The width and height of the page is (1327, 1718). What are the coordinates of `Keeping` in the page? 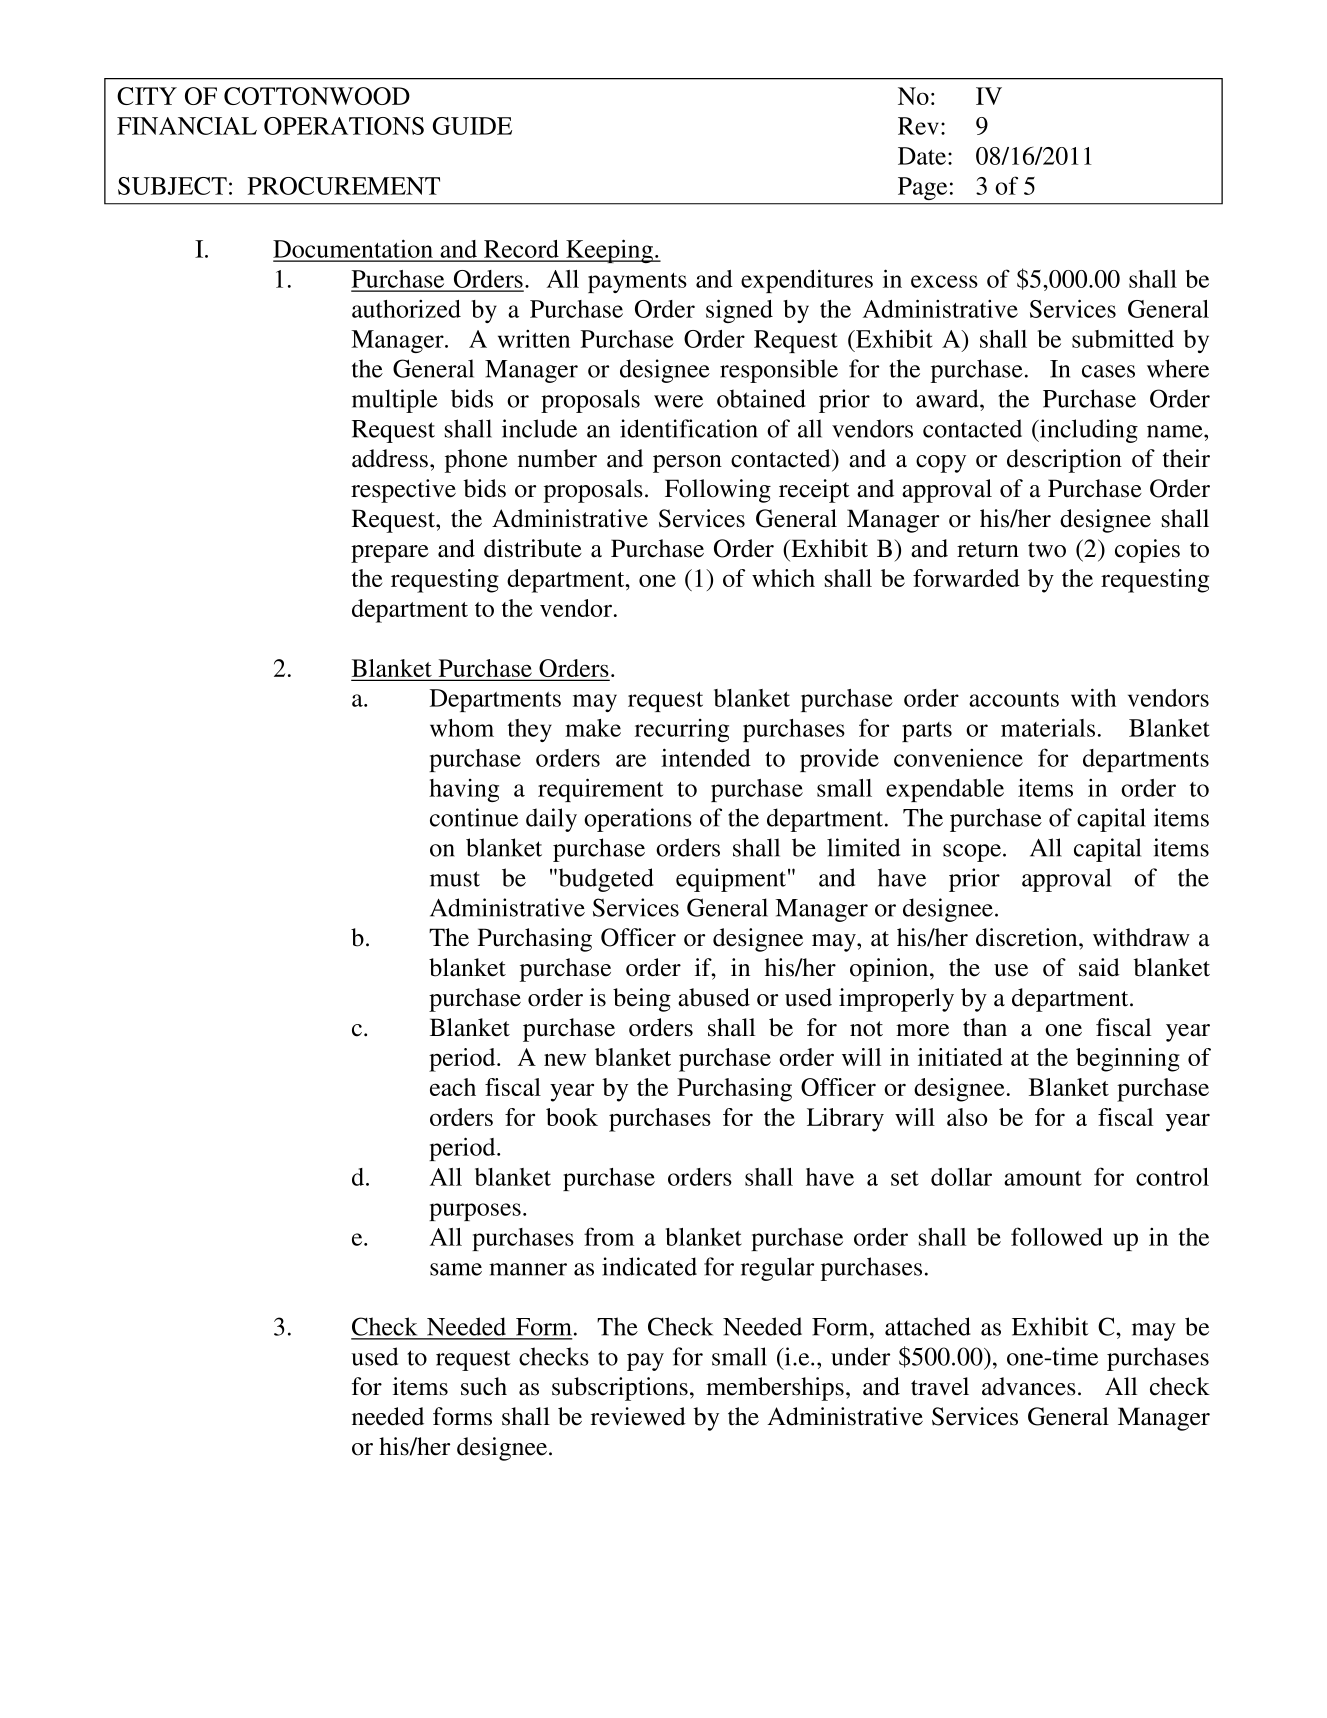 It's located at (610, 251).
